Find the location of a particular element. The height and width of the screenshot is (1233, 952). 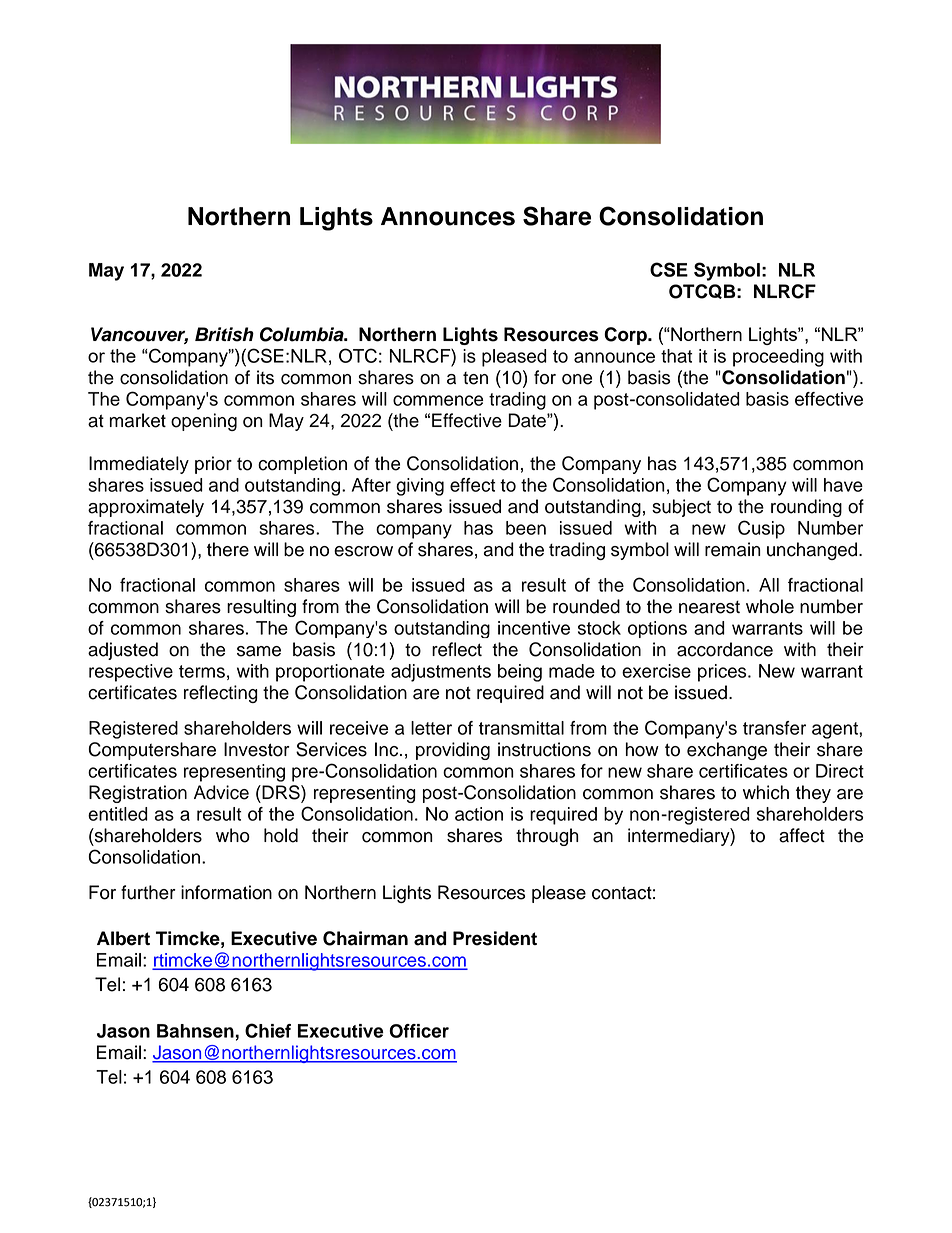

President is located at coordinates (495, 938).
